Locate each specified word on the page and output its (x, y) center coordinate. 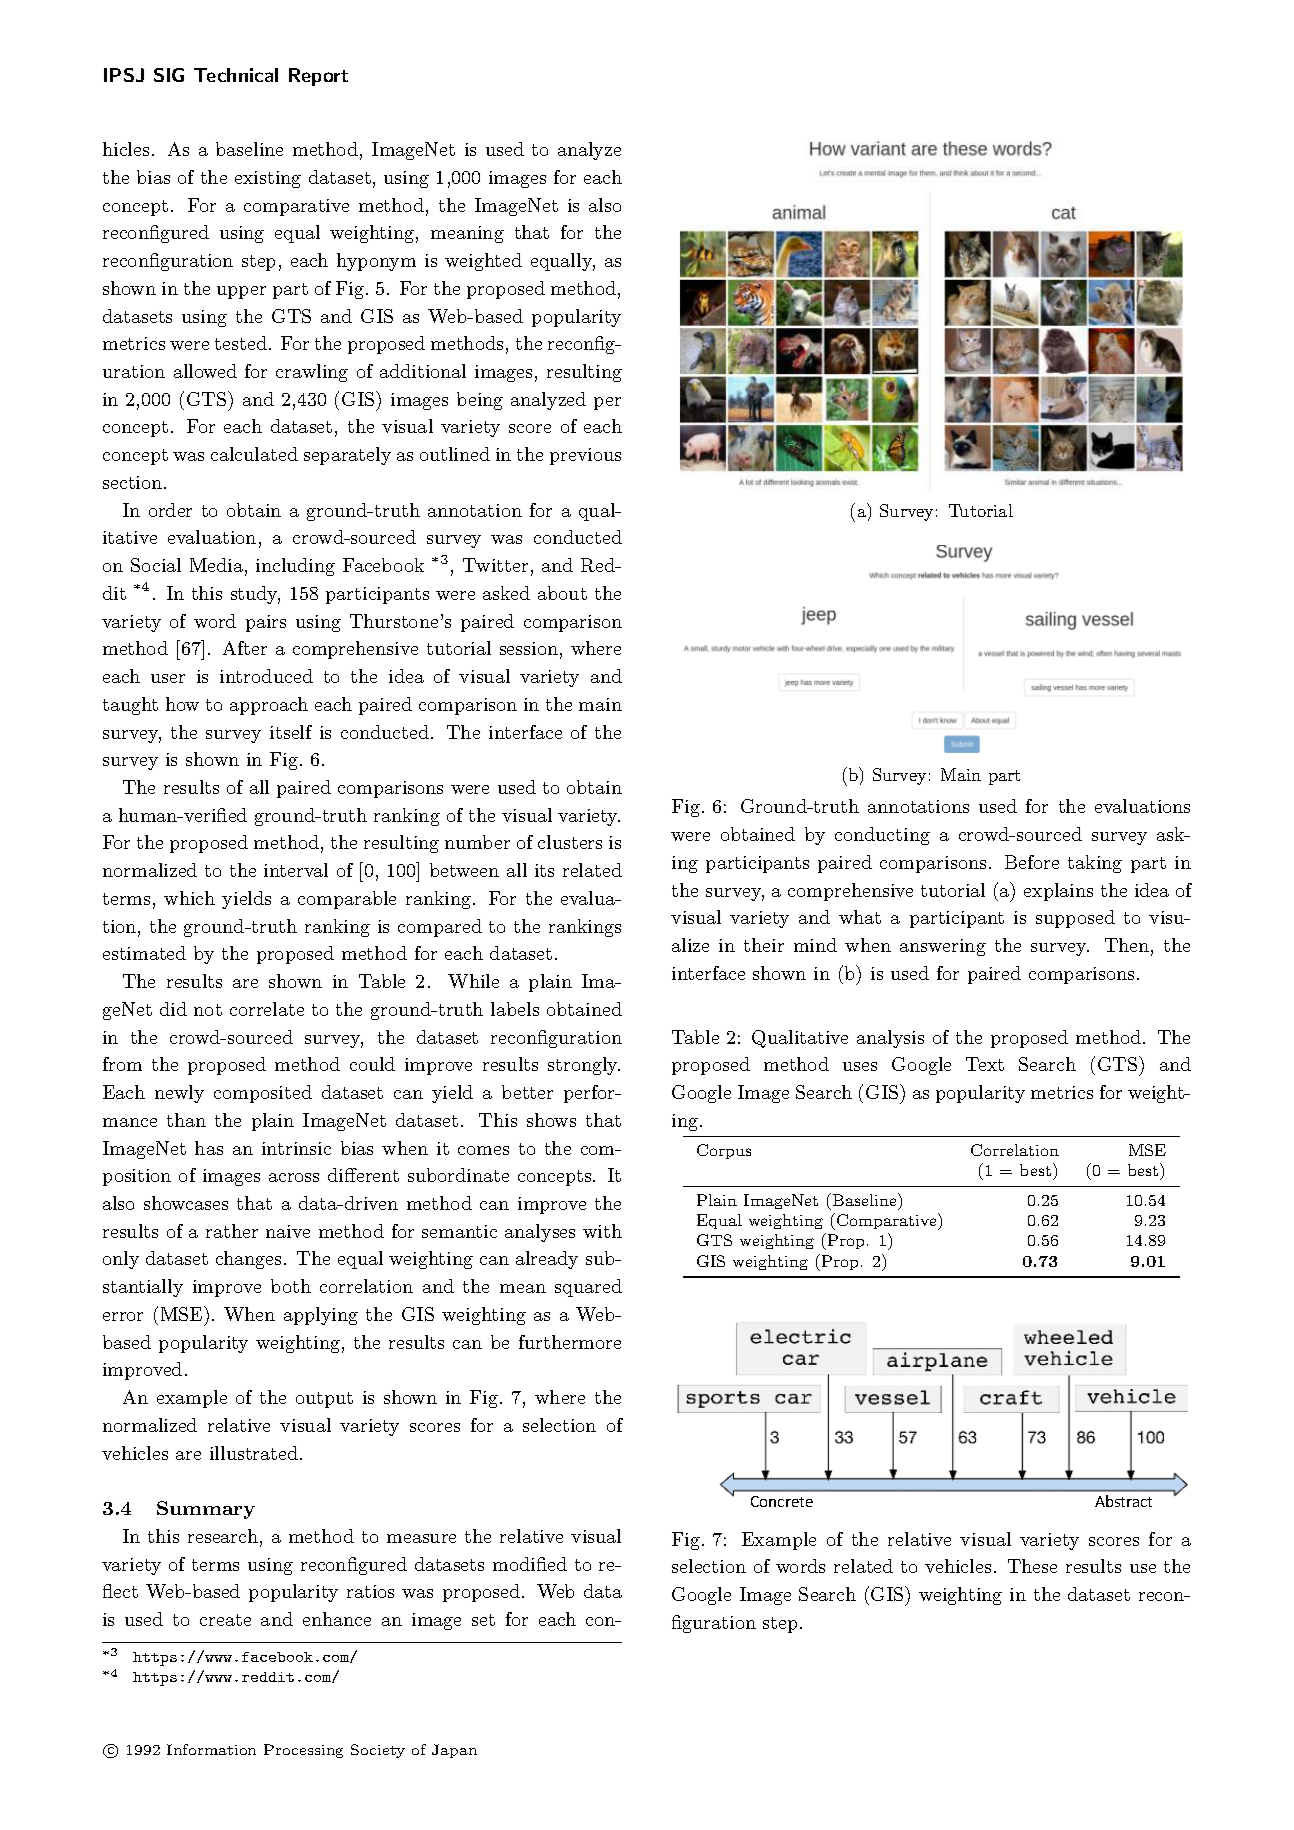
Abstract (1123, 1501)
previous (585, 456)
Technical (236, 75)
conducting (882, 836)
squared (588, 1288)
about (562, 593)
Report (318, 77)
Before (1032, 862)
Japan (454, 1751)
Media (216, 565)
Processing (303, 1751)
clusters (570, 842)
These (1032, 1566)
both (291, 1286)
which (189, 898)
